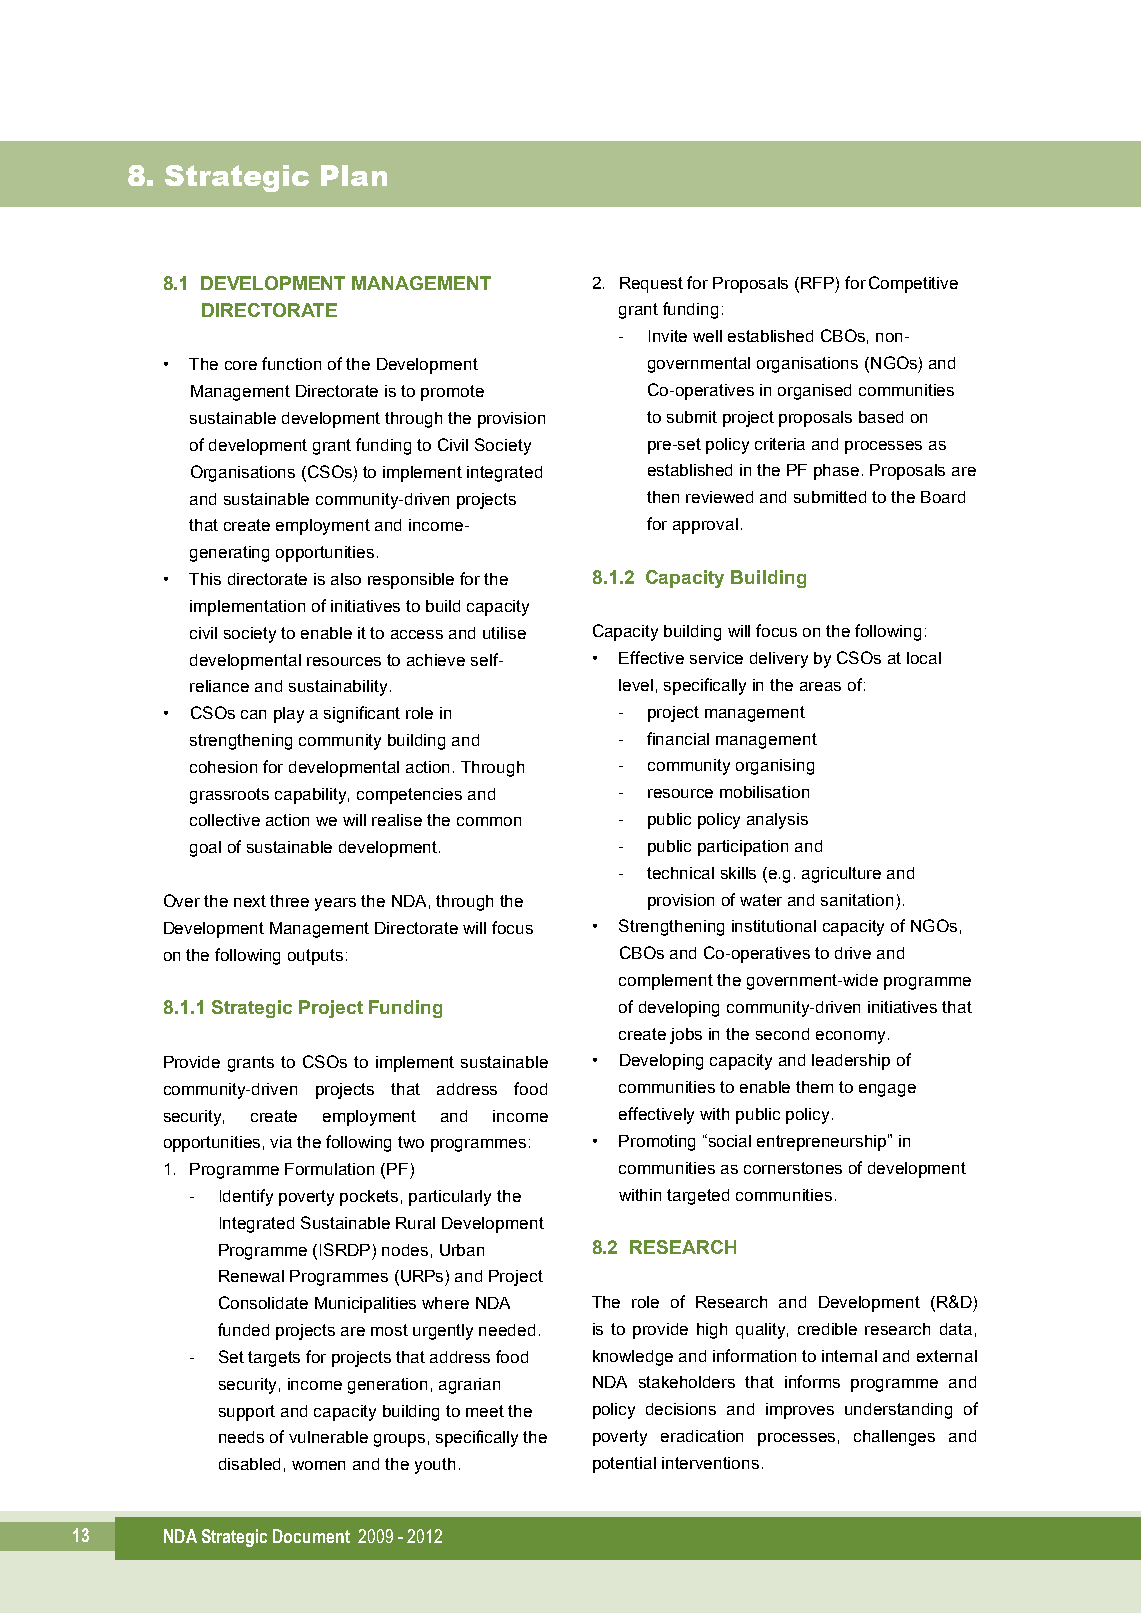 The width and height of the screenshot is (1141, 1613). What do you see at coordinates (657, 1143) in the screenshot?
I see `Promoting` at bounding box center [657, 1143].
